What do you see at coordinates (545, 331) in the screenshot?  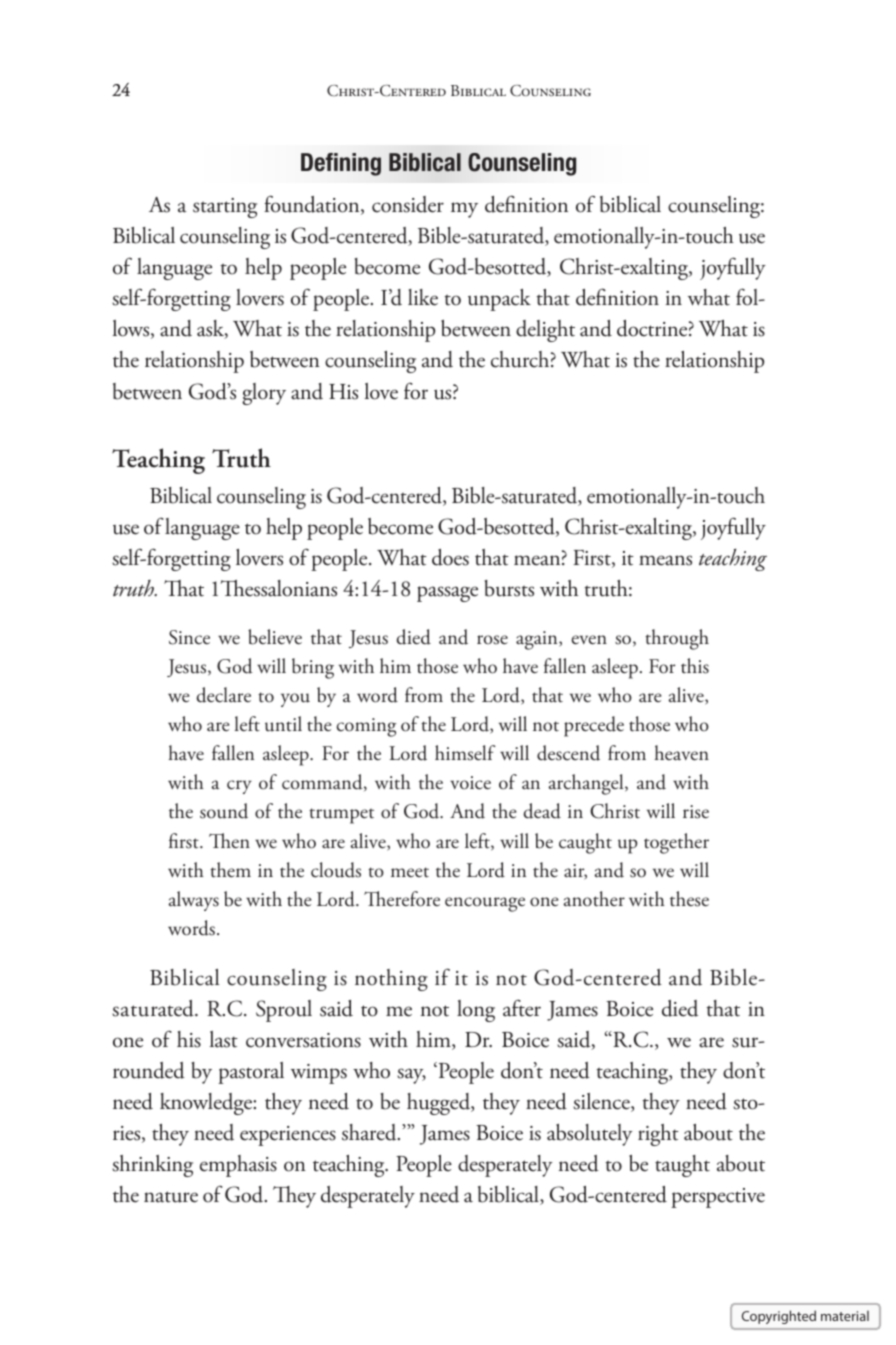 I see `delight` at bounding box center [545, 331].
